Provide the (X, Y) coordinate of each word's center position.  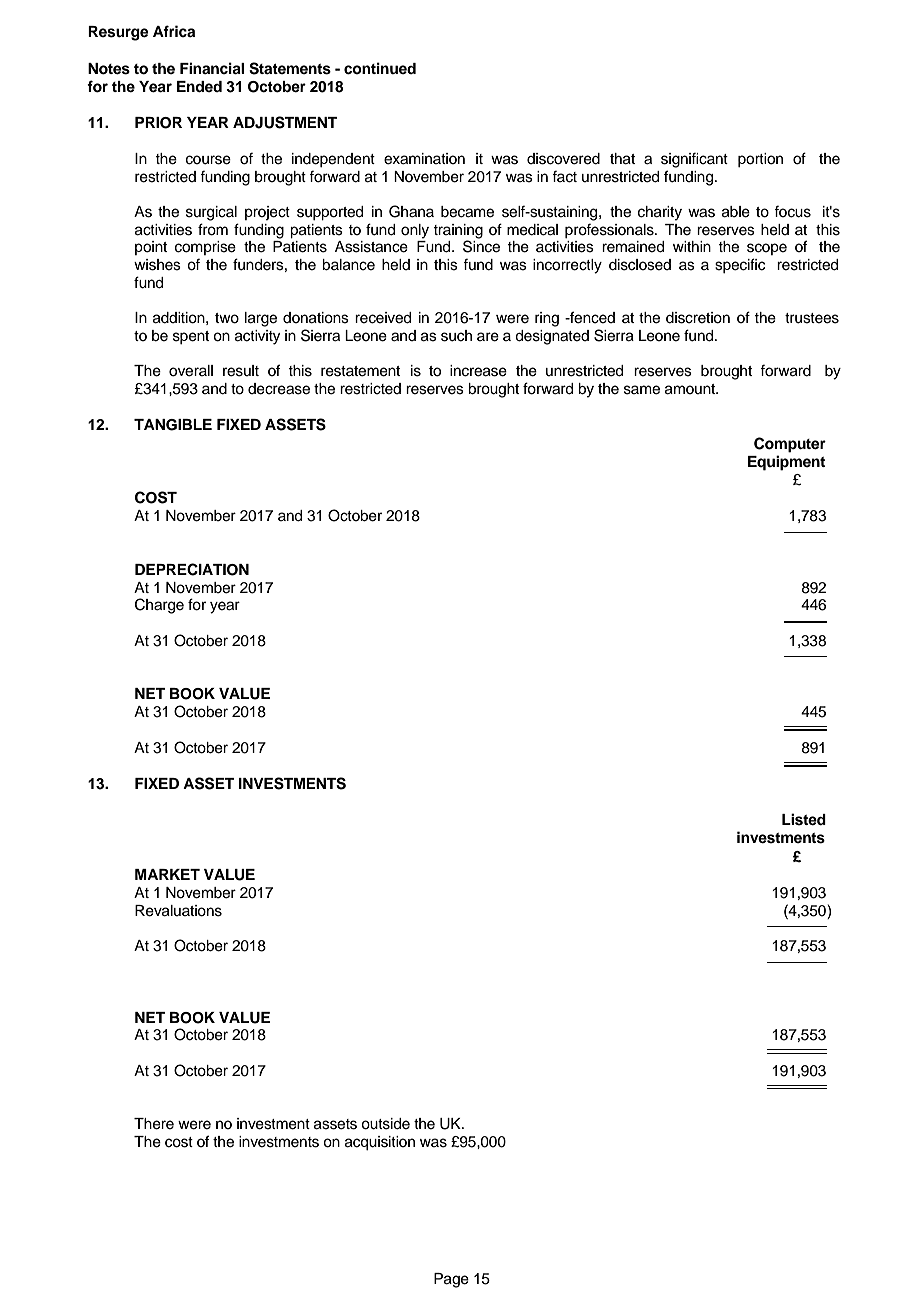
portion (760, 160)
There (154, 1124)
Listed (804, 819)
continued (380, 68)
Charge (159, 606)
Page (451, 1280)
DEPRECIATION (192, 569)
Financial (212, 68)
